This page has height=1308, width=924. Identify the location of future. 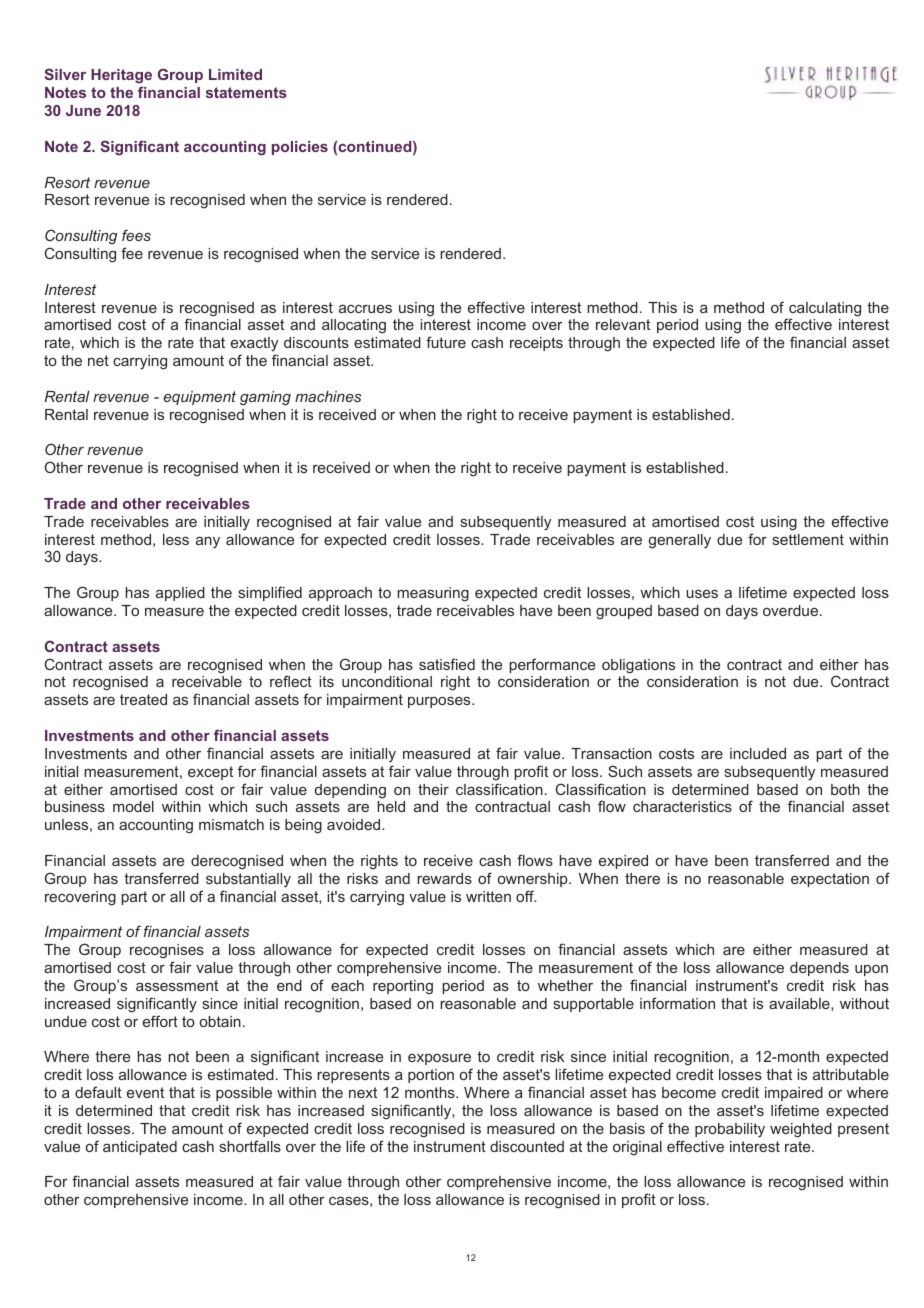
(446, 342).
